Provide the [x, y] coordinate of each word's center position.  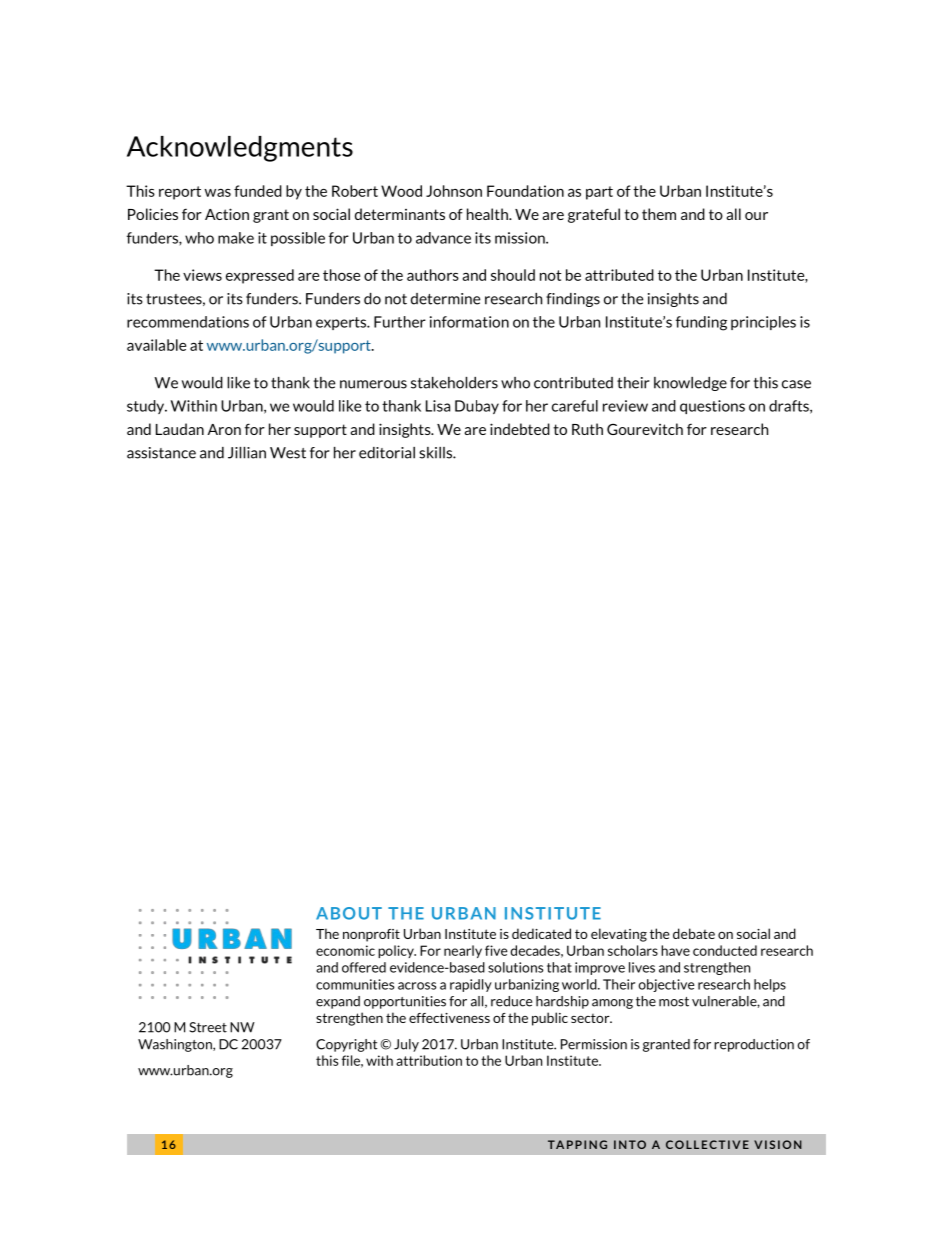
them [659, 214]
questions [712, 407]
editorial [387, 453]
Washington [176, 1045]
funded [258, 191]
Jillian [247, 453]
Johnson [454, 191]
